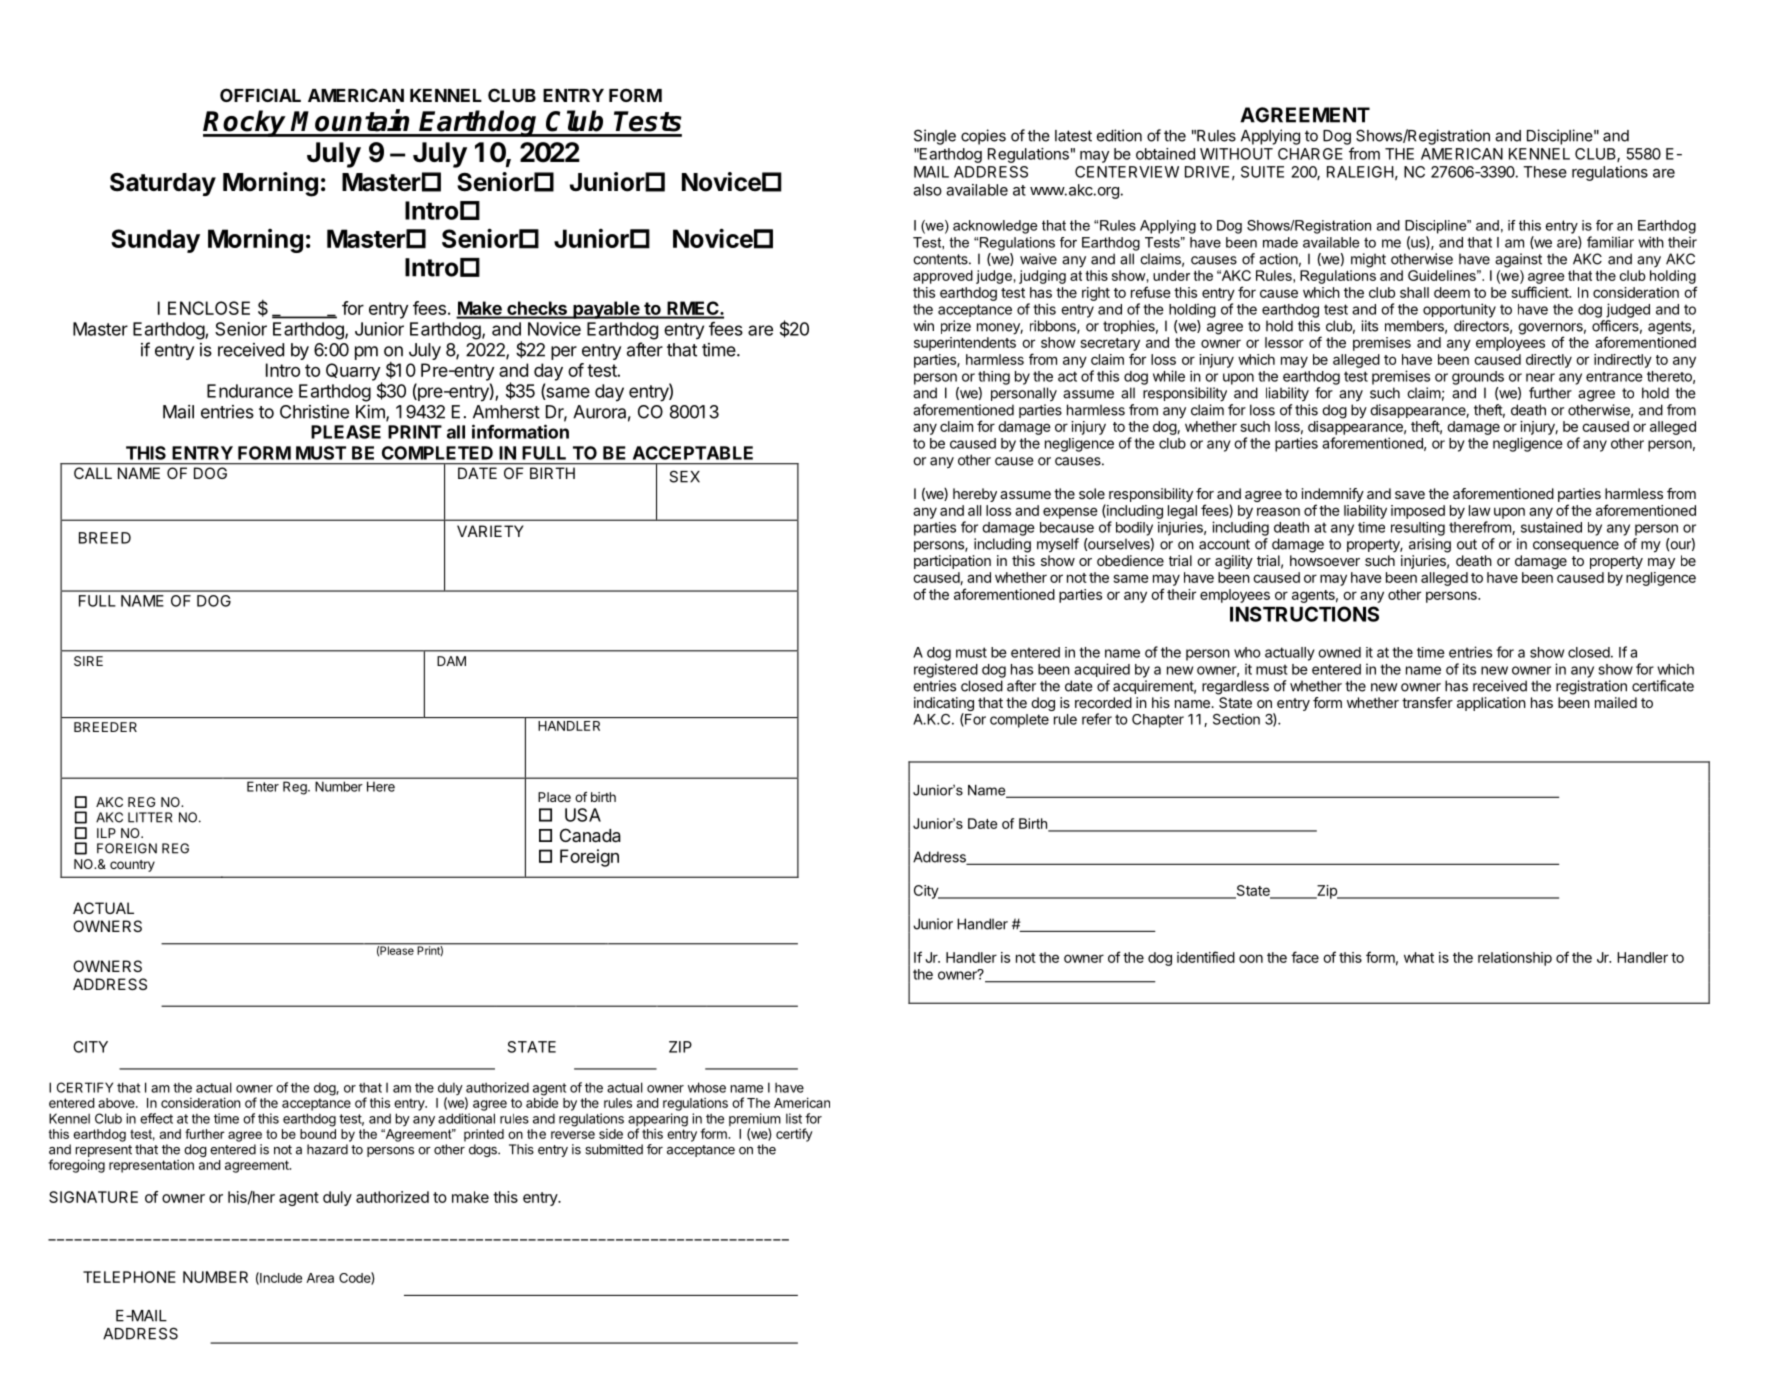 This image has width=1777, height=1373. What do you see at coordinates (1419, 957) in the image?
I see `what` at bounding box center [1419, 957].
